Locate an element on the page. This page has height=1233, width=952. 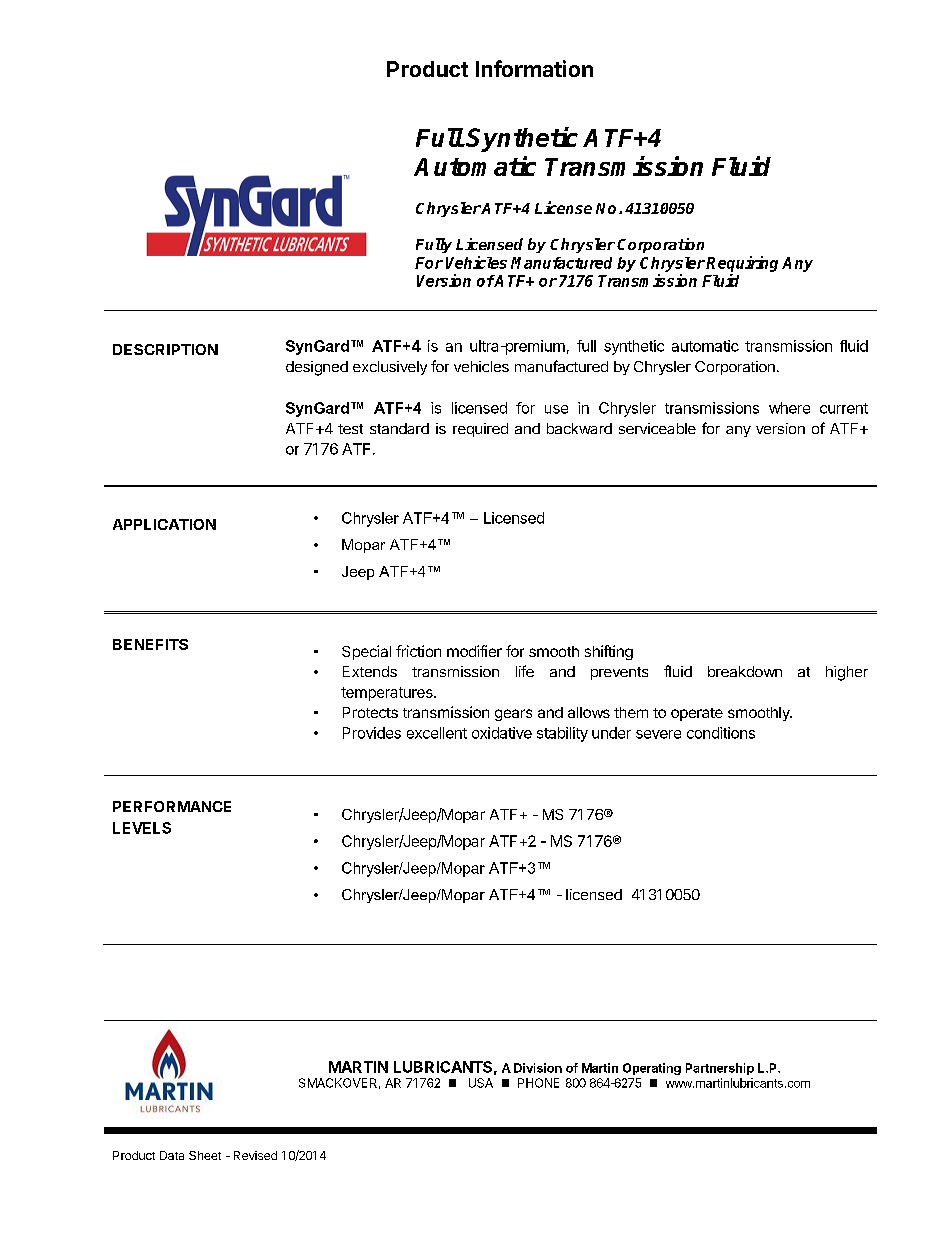
where is located at coordinates (789, 408).
